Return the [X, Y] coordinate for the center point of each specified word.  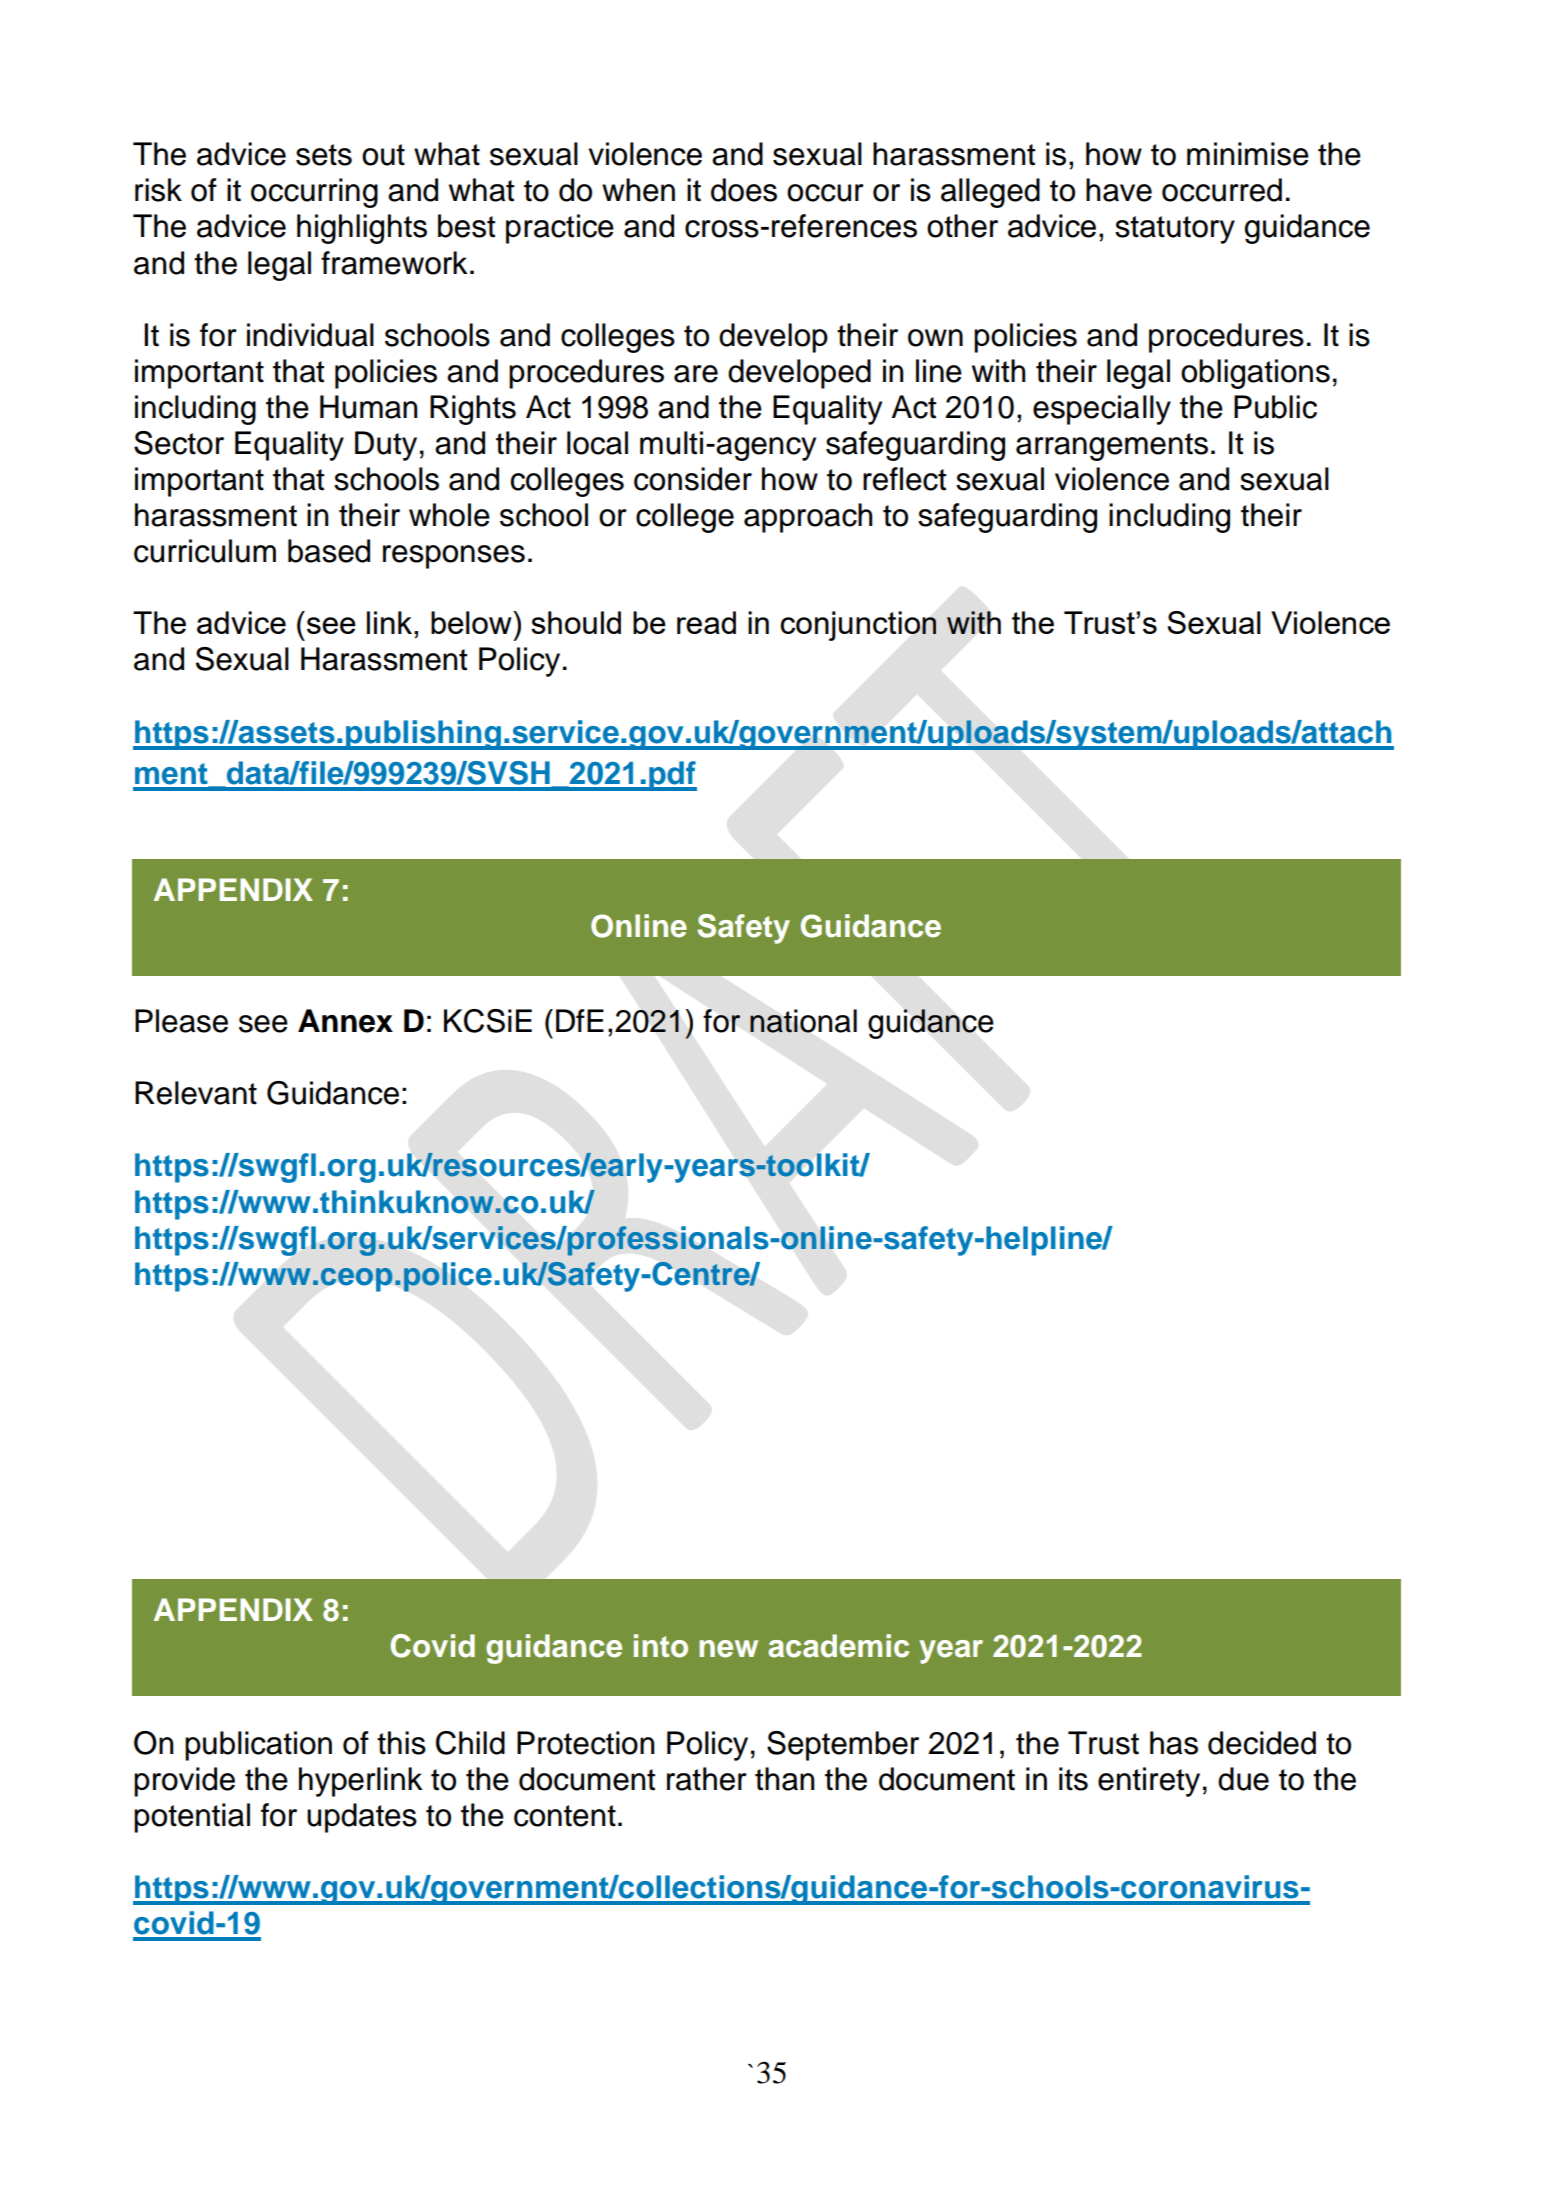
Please [181, 1021]
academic [838, 1646]
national [803, 1021]
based [329, 551]
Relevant [196, 1093]
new [728, 1649]
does [744, 190]
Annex [345, 1021]
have [1119, 190]
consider [693, 479]
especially [1102, 410]
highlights [362, 229]
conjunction [858, 626]
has [1174, 1743]
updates [362, 1818]
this [401, 1743]
